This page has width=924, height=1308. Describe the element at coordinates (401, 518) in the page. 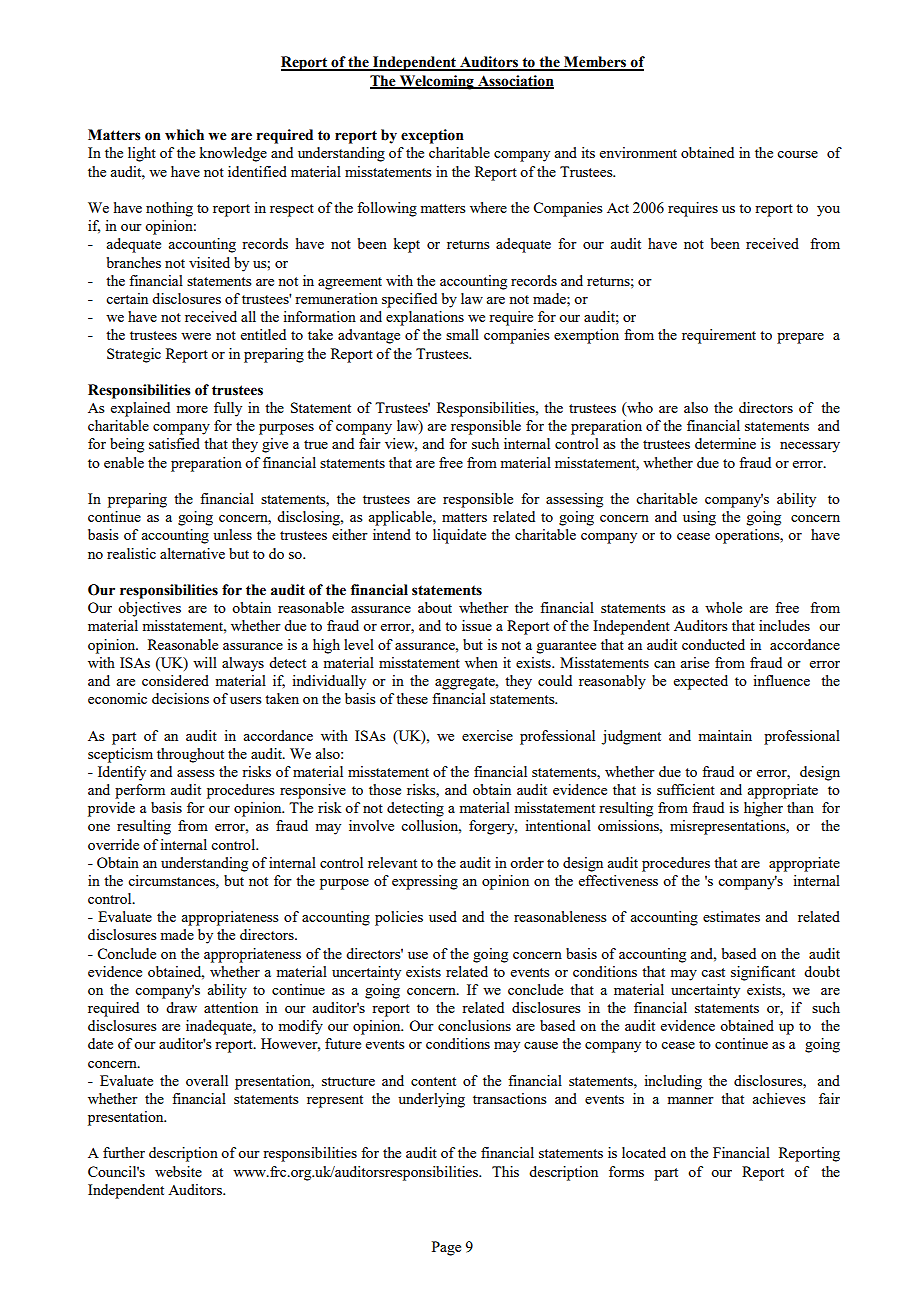

I see `applicable` at that location.
